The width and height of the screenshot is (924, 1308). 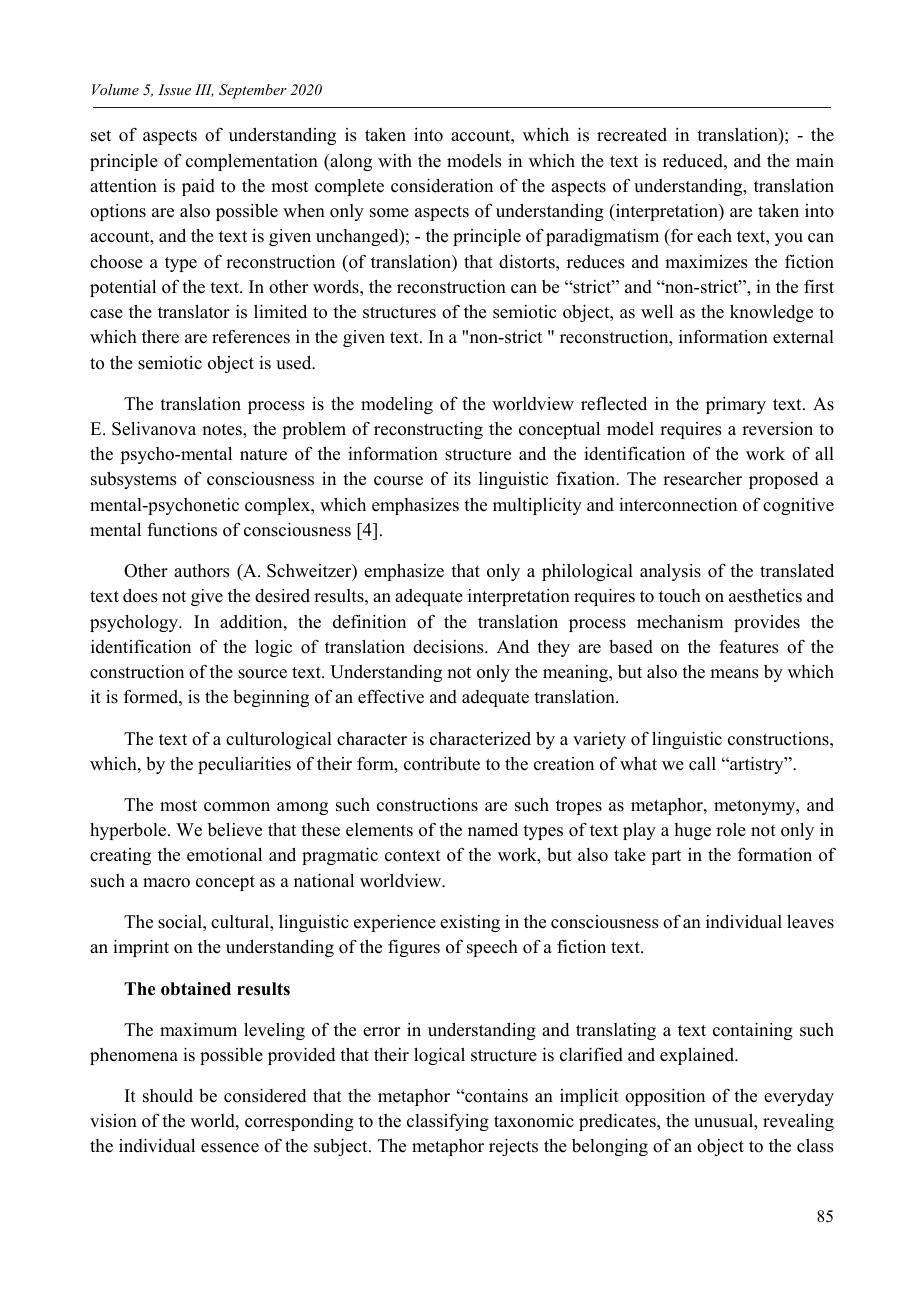 I want to click on Issue, so click(x=174, y=89).
